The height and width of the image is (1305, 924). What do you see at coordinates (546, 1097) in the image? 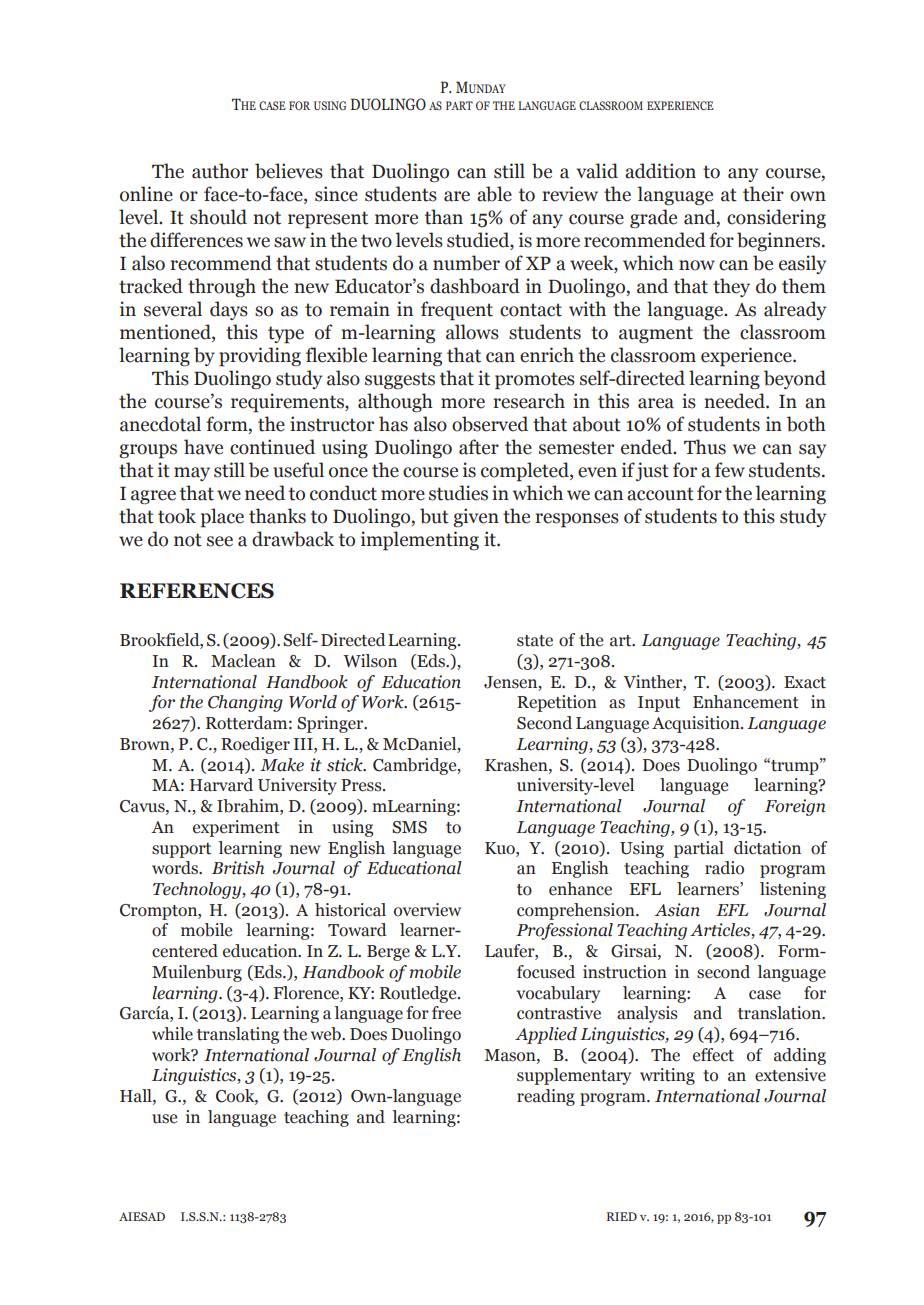
I see `reading` at bounding box center [546, 1097].
